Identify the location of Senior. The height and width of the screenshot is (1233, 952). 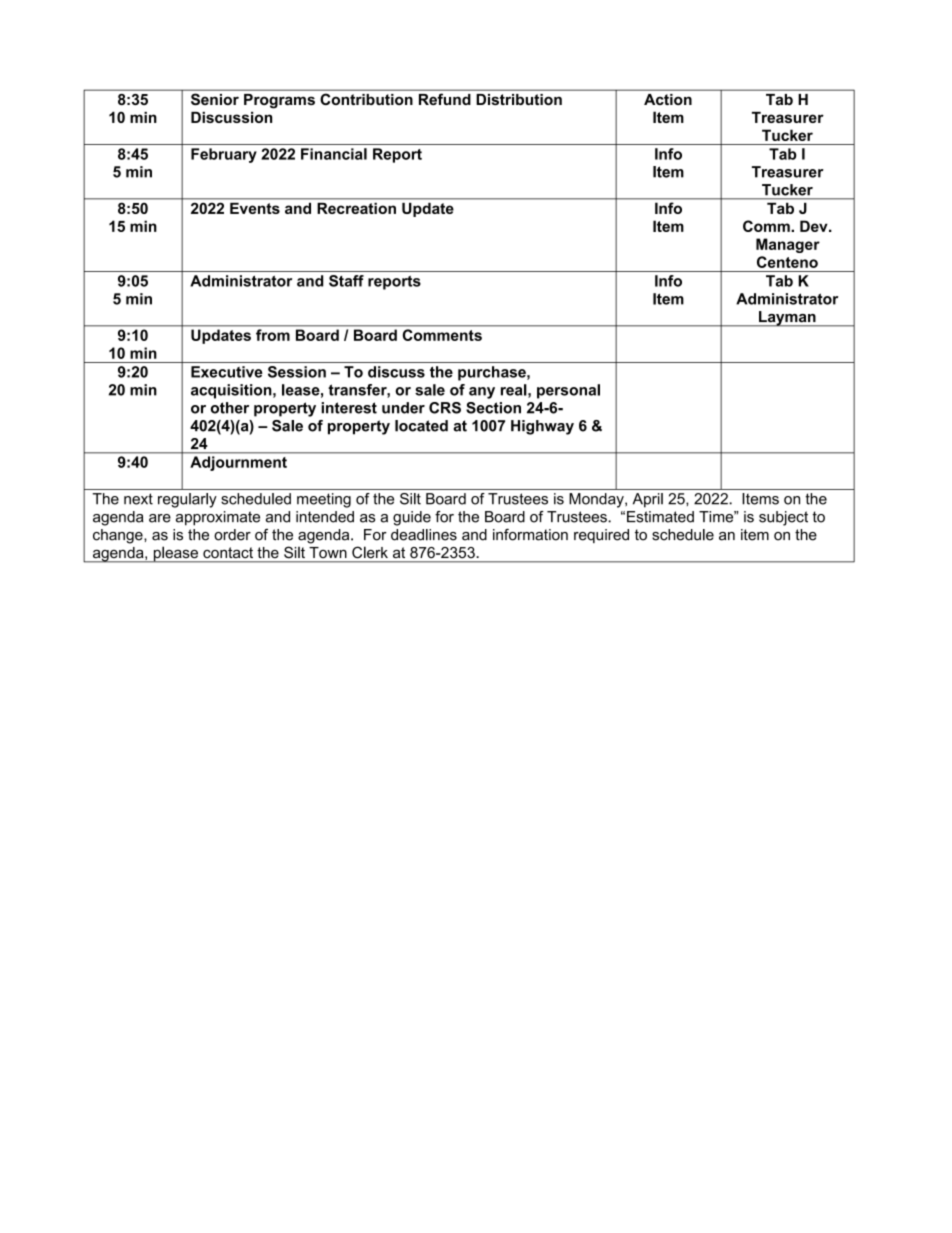
(215, 99).
